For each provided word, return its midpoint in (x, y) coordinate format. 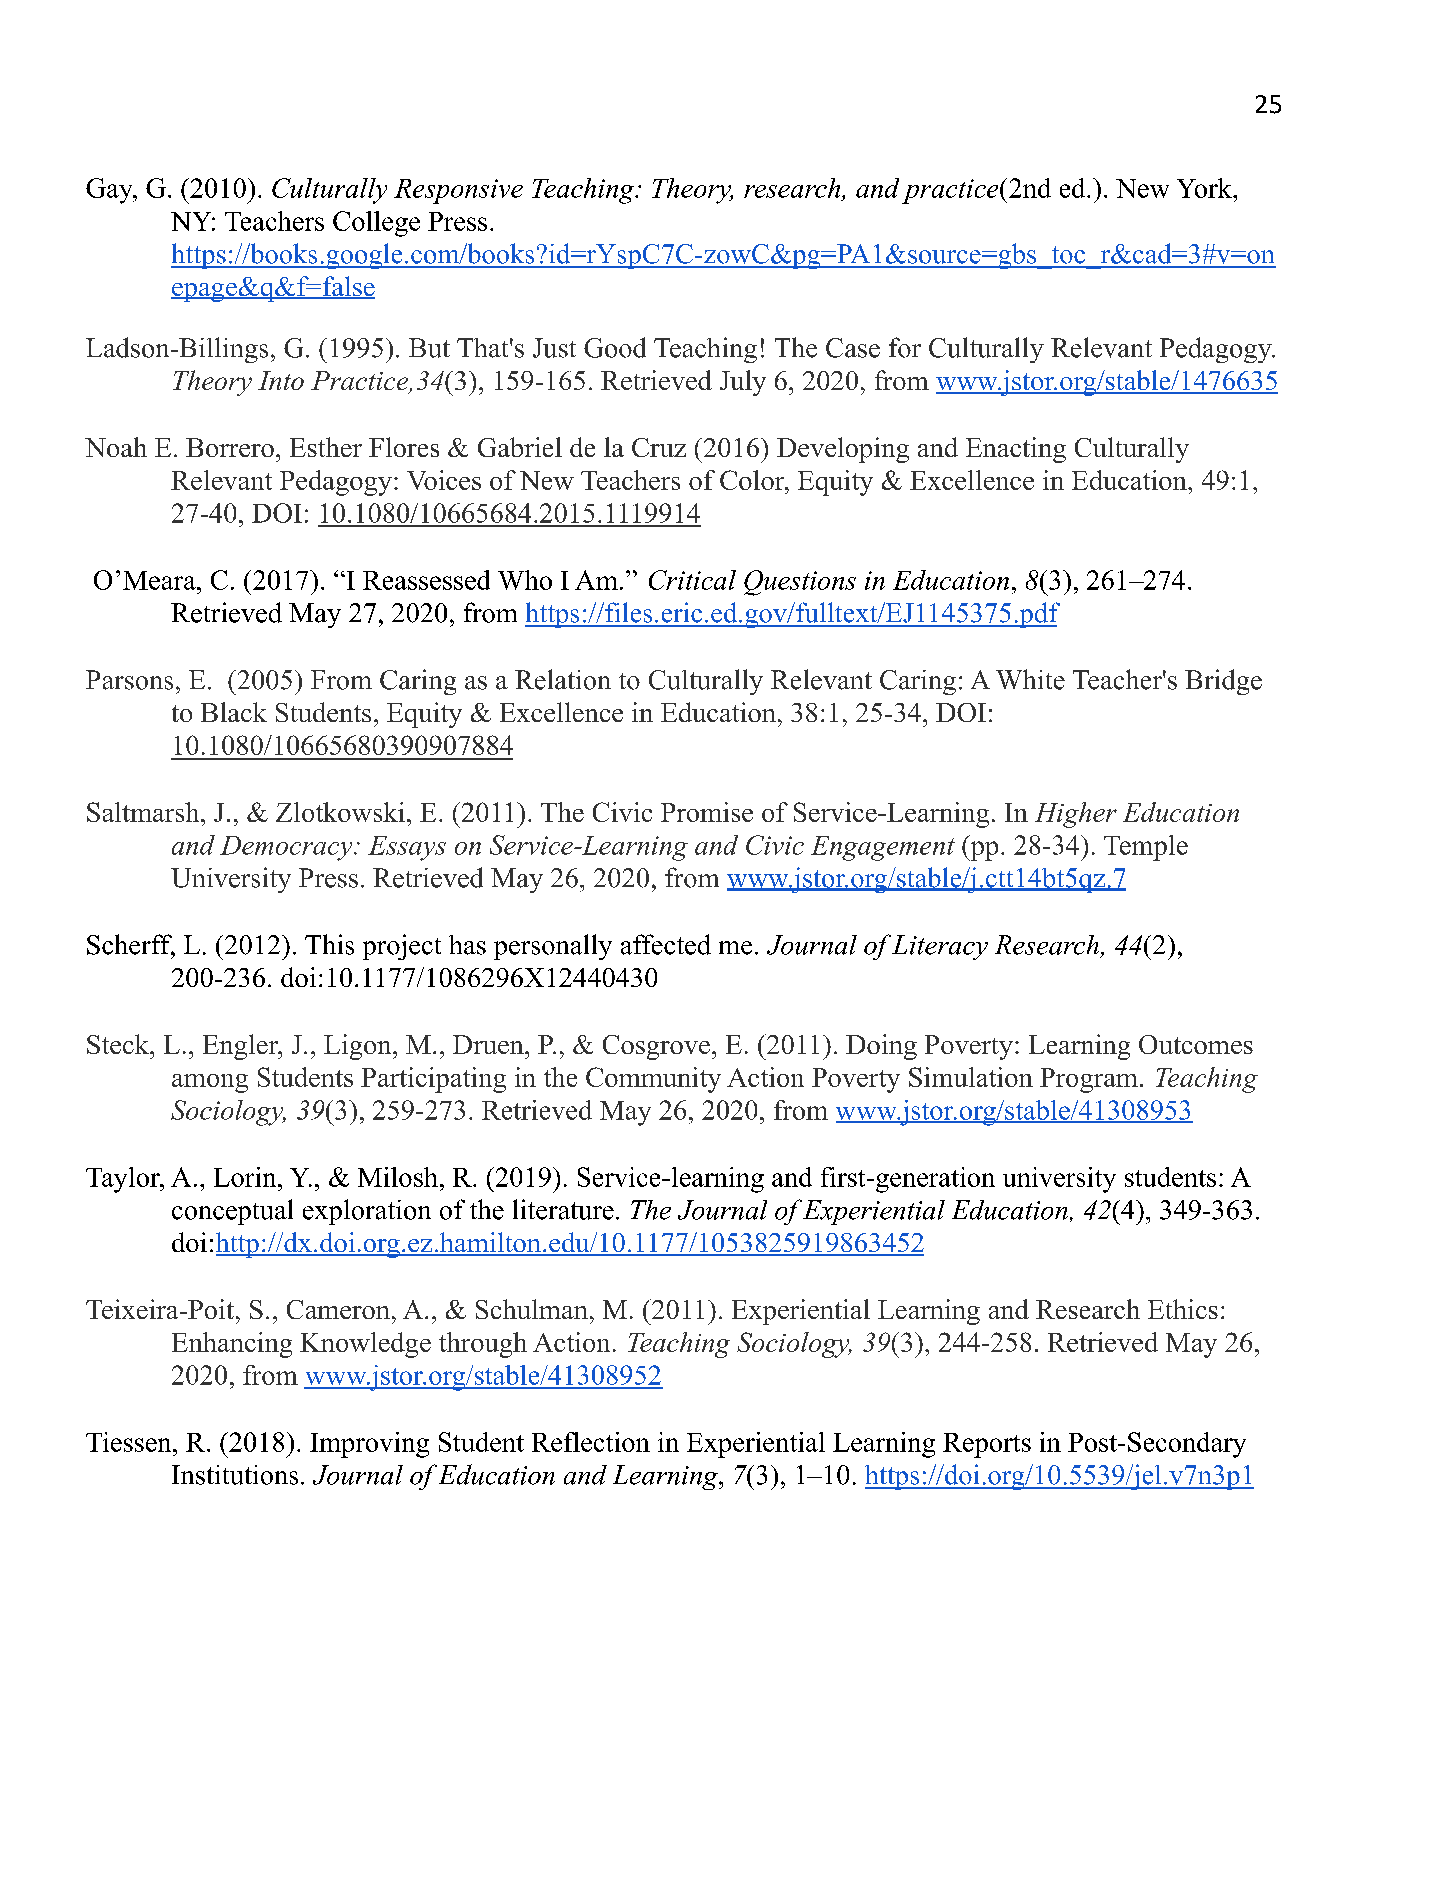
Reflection (591, 1442)
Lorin (246, 1177)
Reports (987, 1445)
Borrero (230, 447)
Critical (692, 580)
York (1205, 188)
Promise (707, 812)
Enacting (1016, 450)
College (376, 224)
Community (653, 1080)
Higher (1076, 815)
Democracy (287, 848)
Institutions (235, 1475)
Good (615, 347)
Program (1089, 1080)
